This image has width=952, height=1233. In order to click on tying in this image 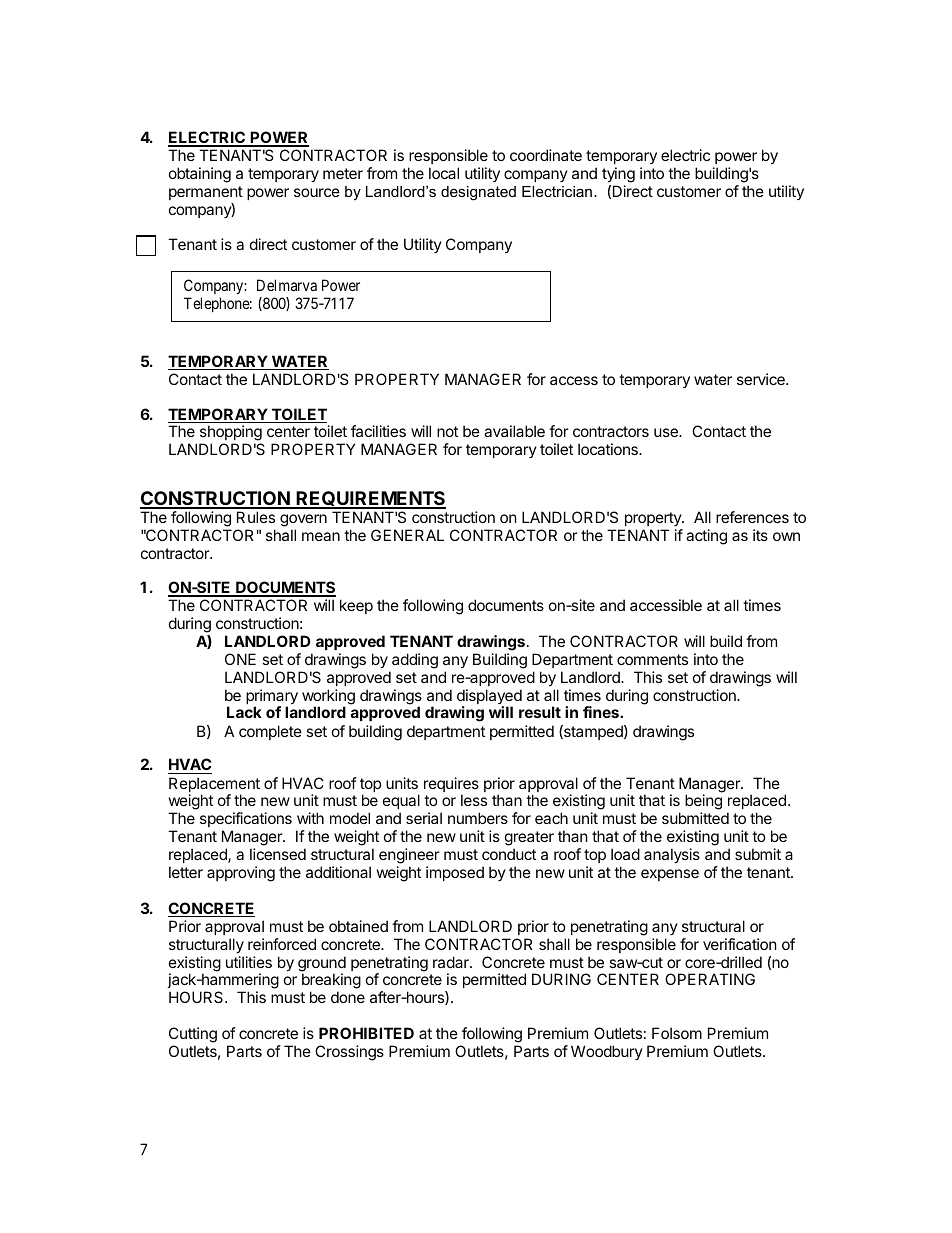, I will do `click(618, 175)`.
